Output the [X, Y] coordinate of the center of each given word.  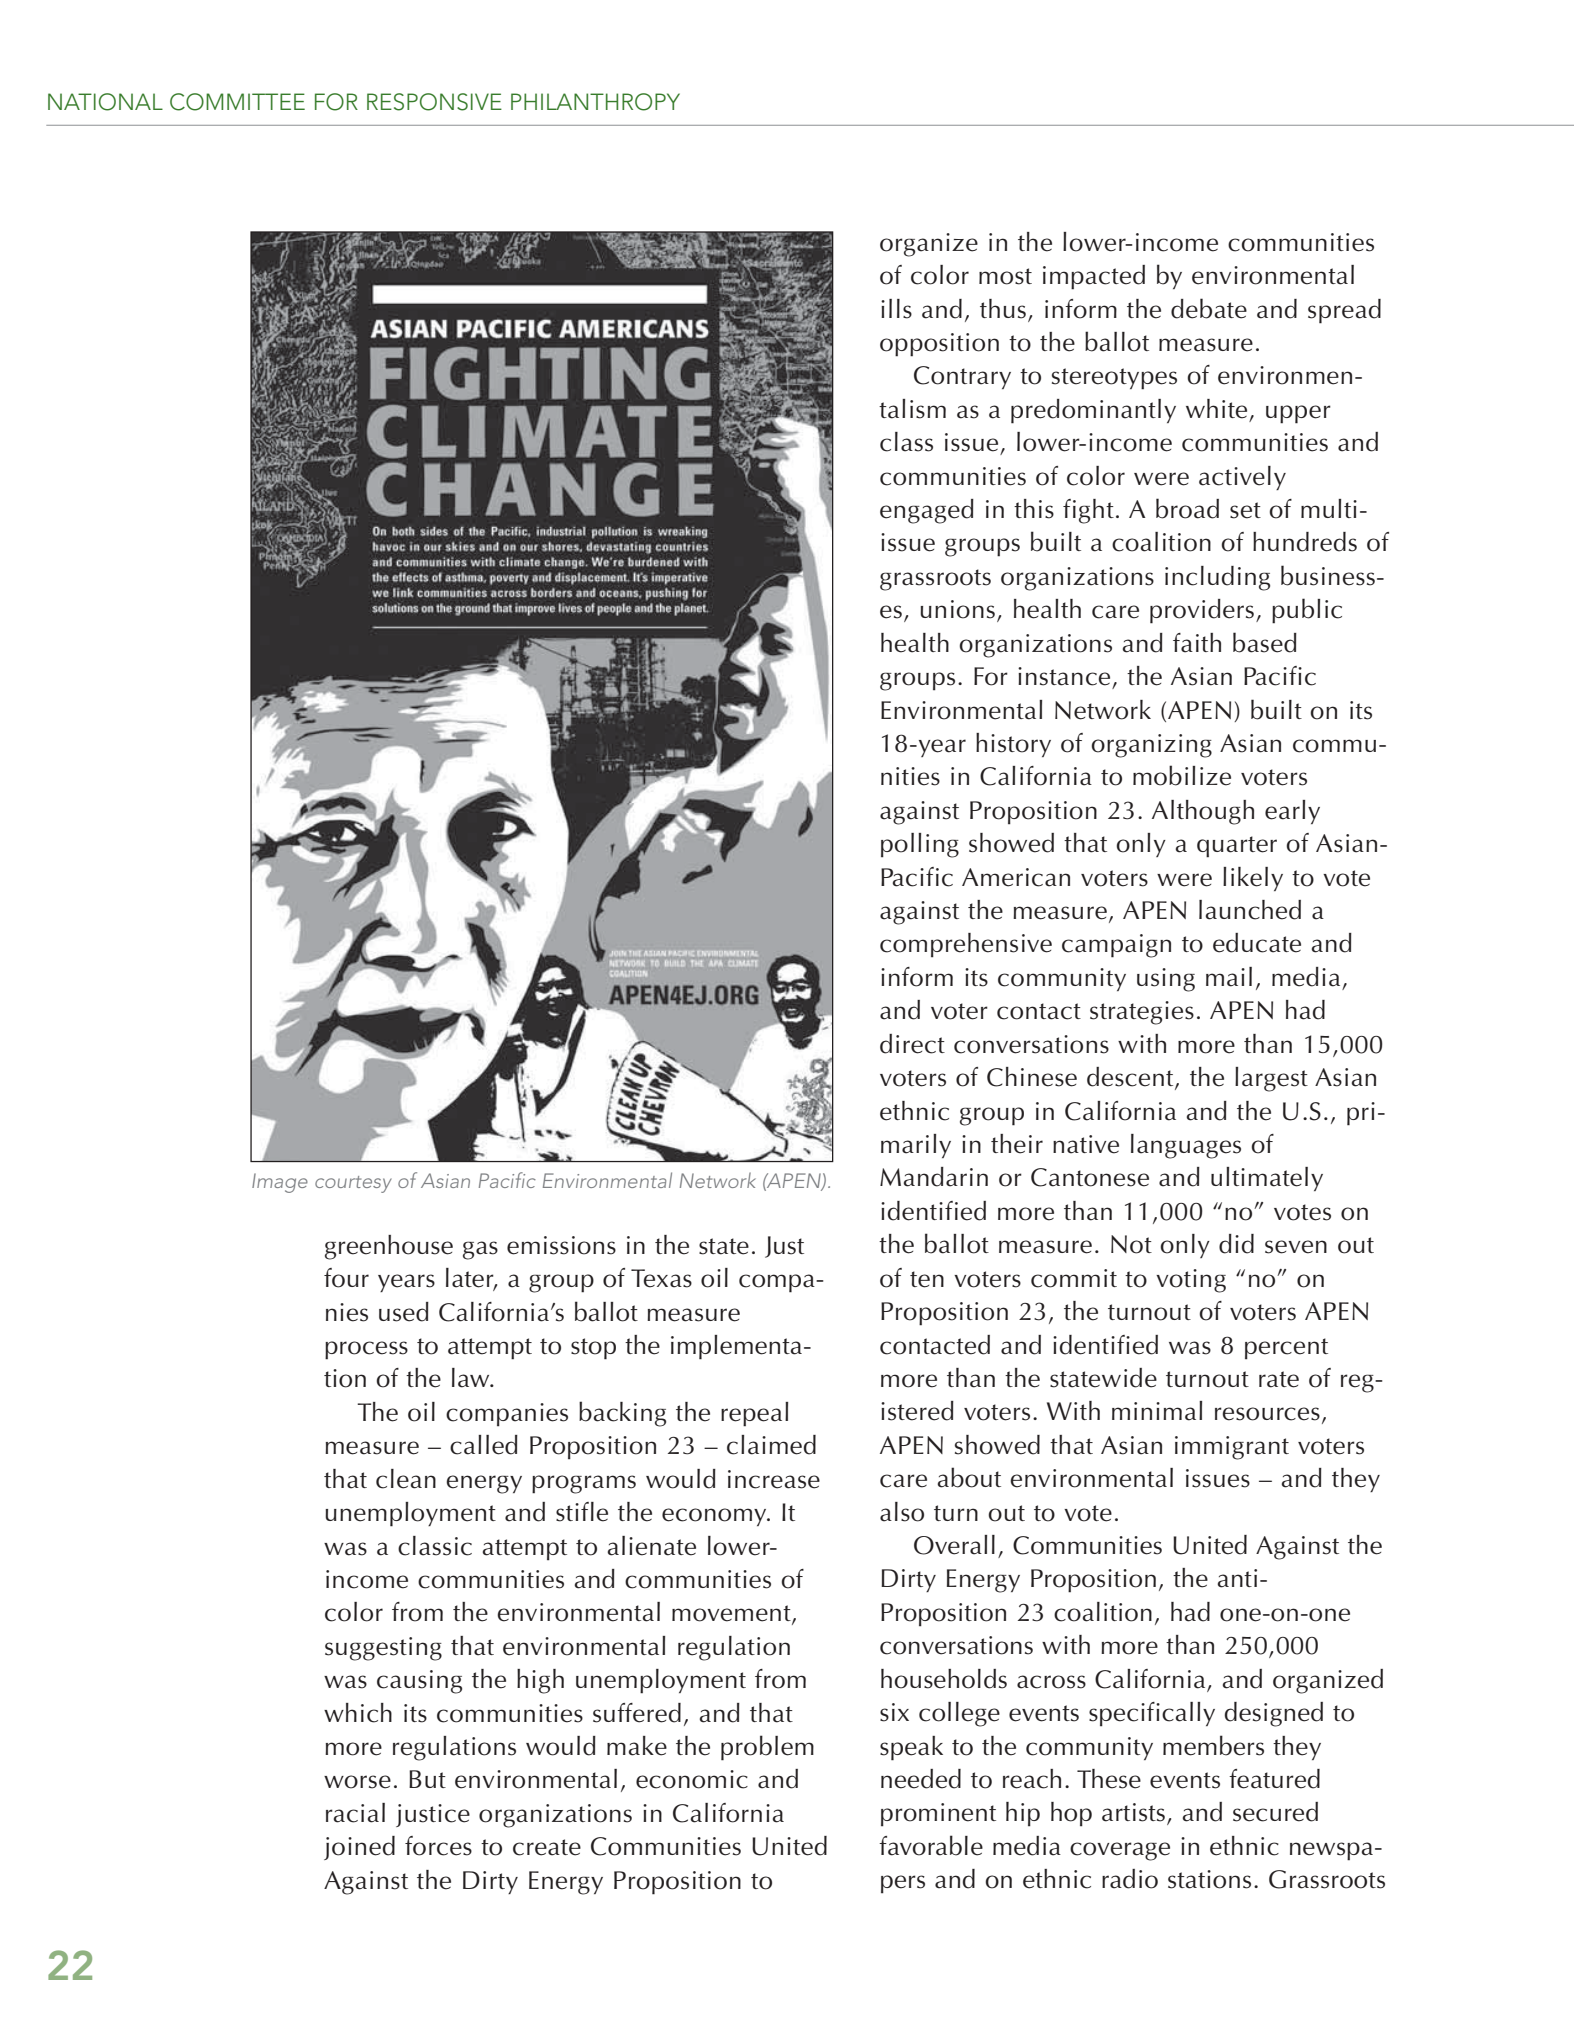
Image [280, 1183]
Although [1203, 812]
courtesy [353, 1184]
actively [1242, 478]
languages [1186, 1146]
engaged [927, 511]
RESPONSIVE [434, 102]
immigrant [1232, 1448]
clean [406, 1479]
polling [920, 845]
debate [1209, 308]
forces [438, 1846]
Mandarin [934, 1177]
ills [896, 309]
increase [774, 1479]
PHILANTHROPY [595, 102]
